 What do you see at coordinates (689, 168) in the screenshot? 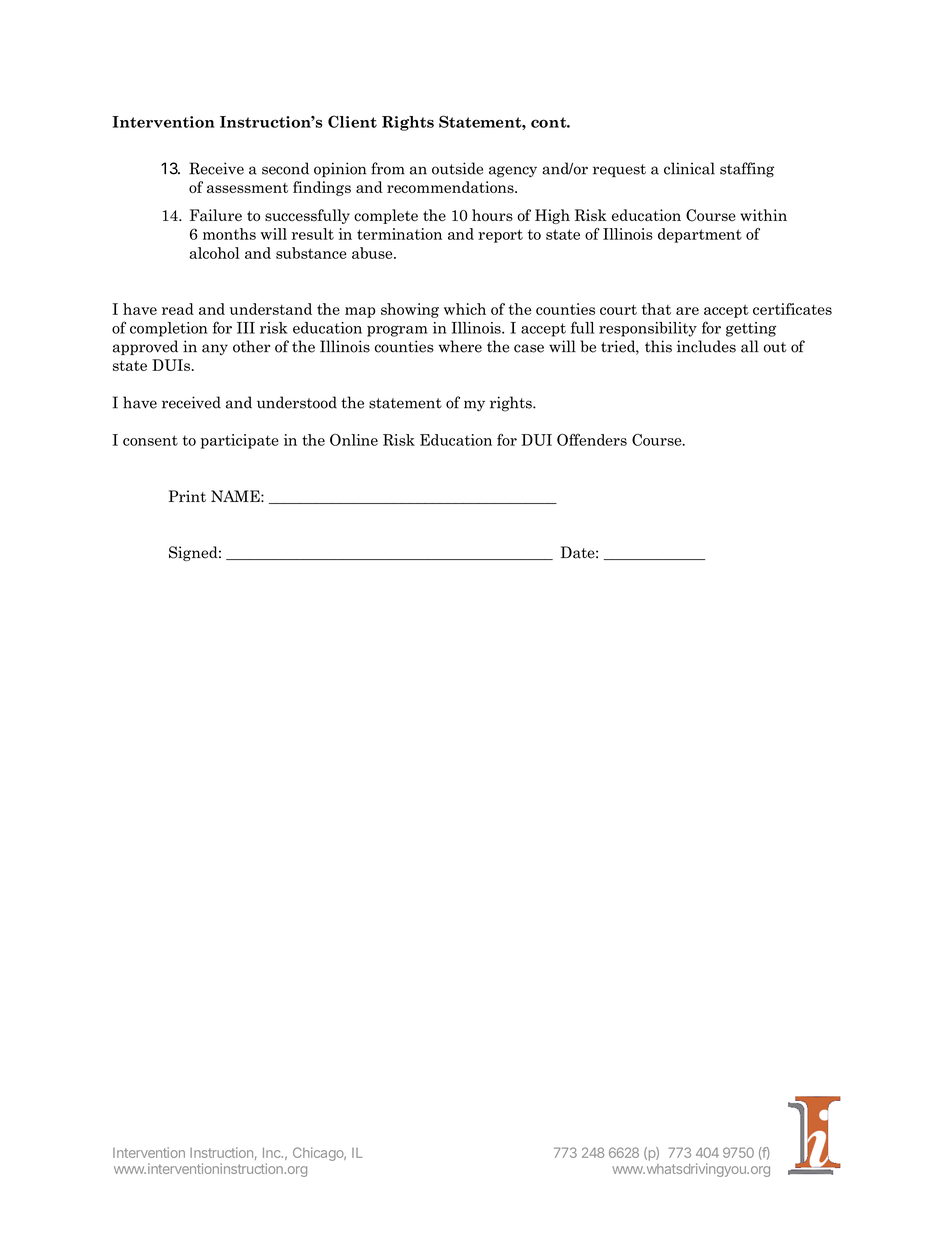
I see `clinical` at bounding box center [689, 168].
